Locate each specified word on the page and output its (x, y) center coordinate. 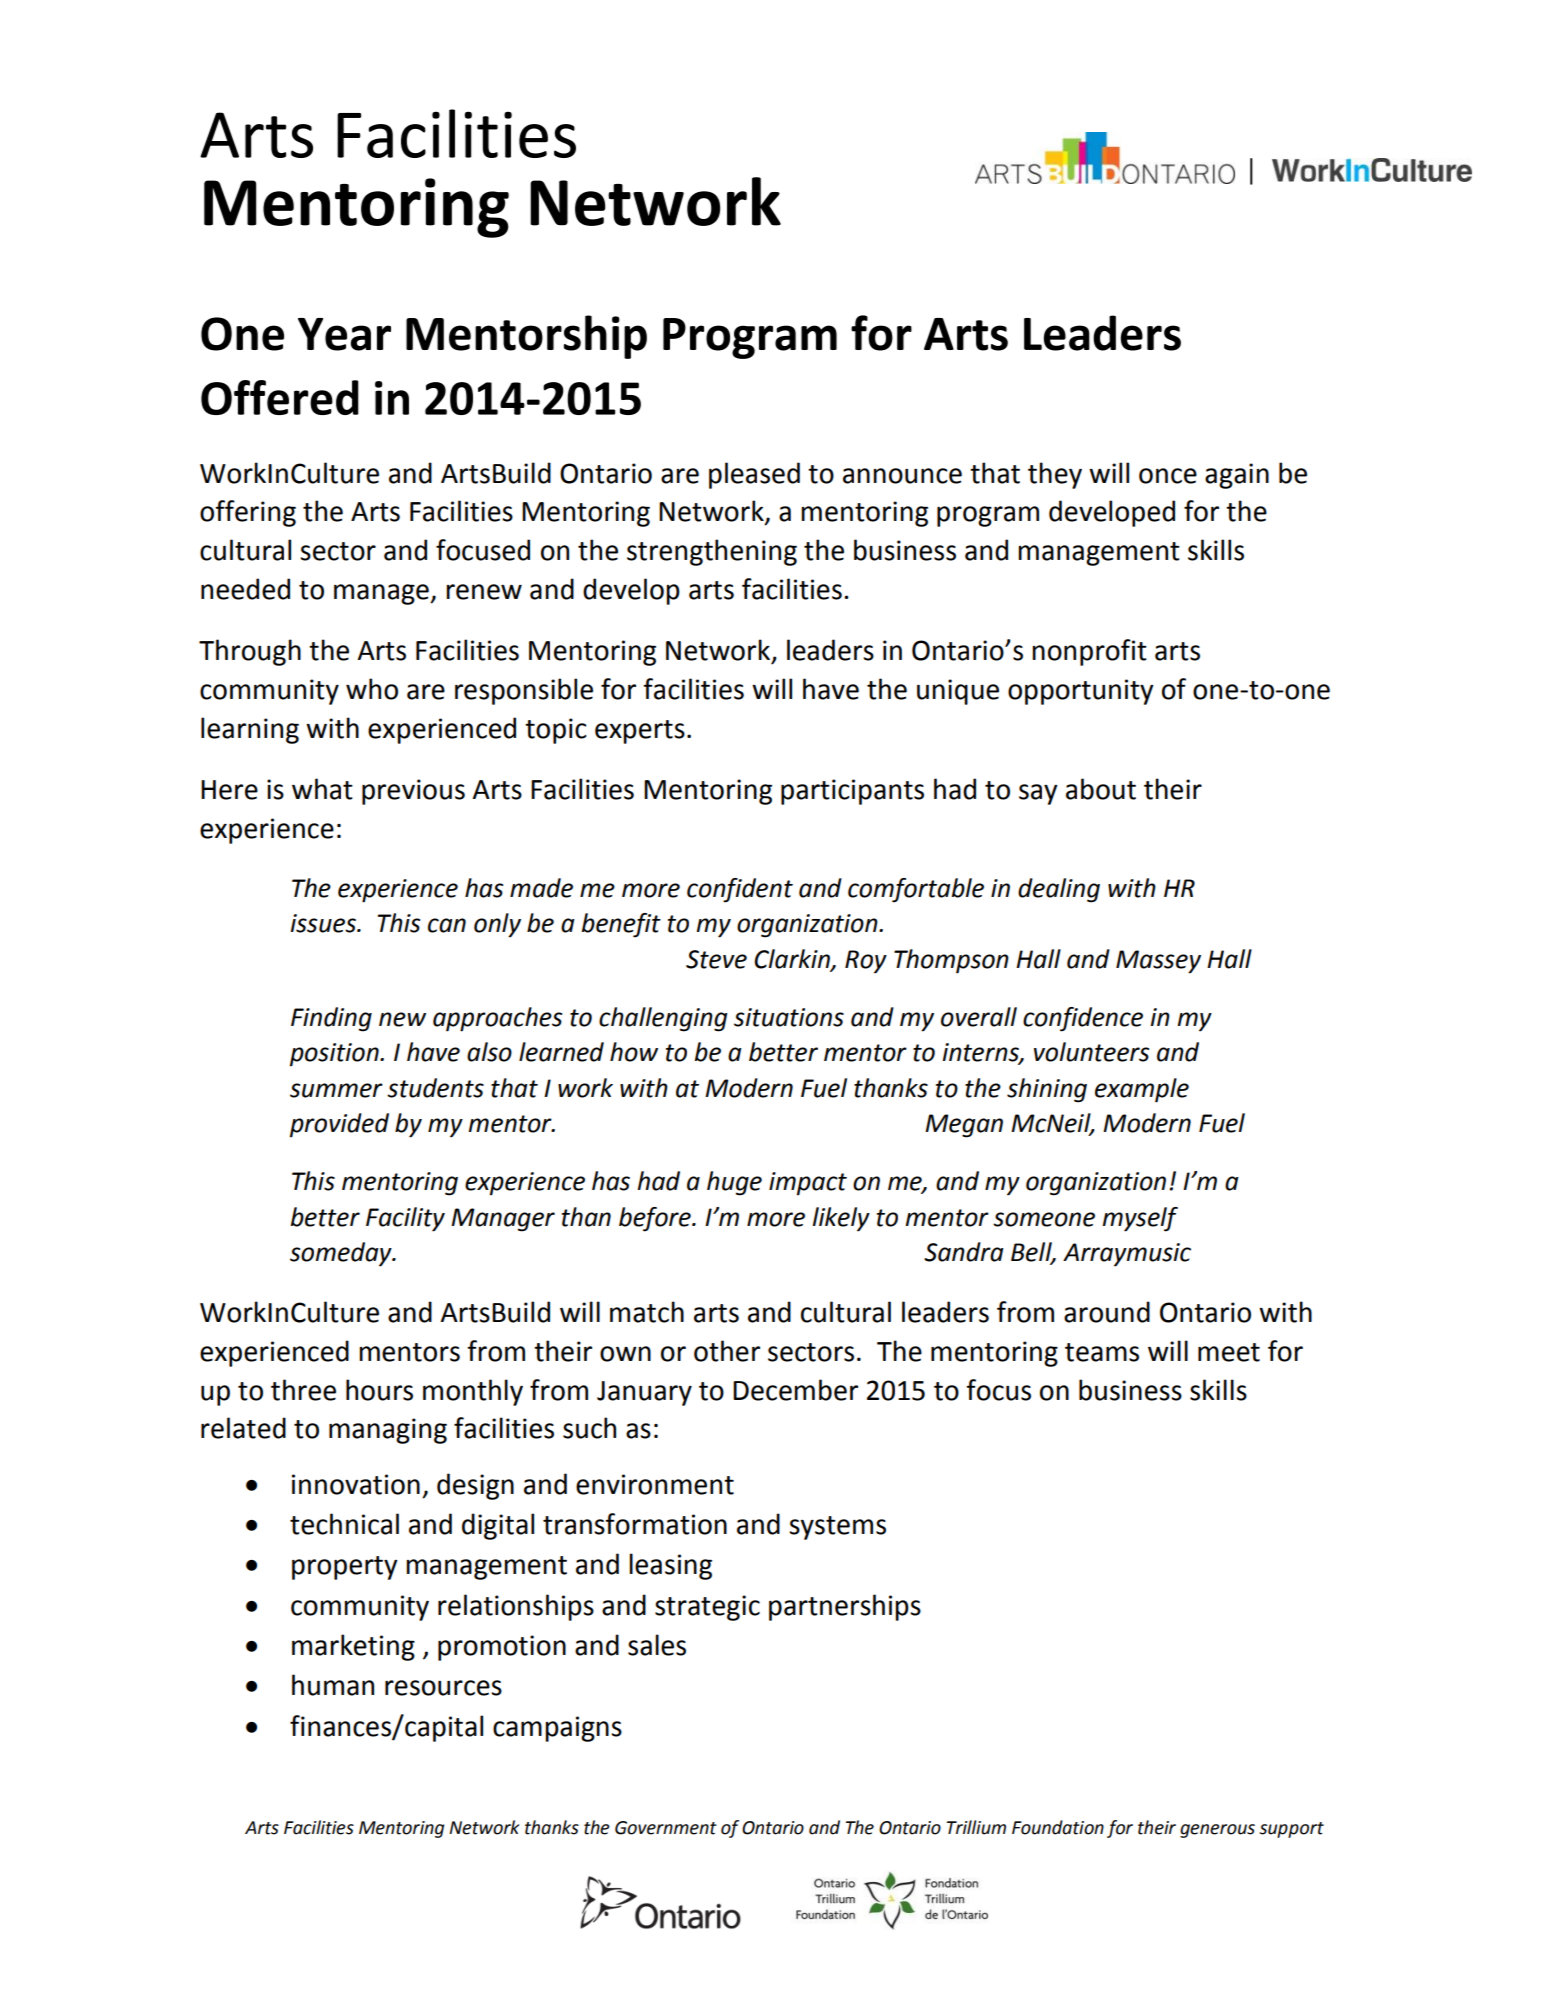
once (1168, 476)
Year (344, 334)
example (1142, 1090)
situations (789, 1017)
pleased (754, 475)
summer (336, 1090)
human (333, 1685)
